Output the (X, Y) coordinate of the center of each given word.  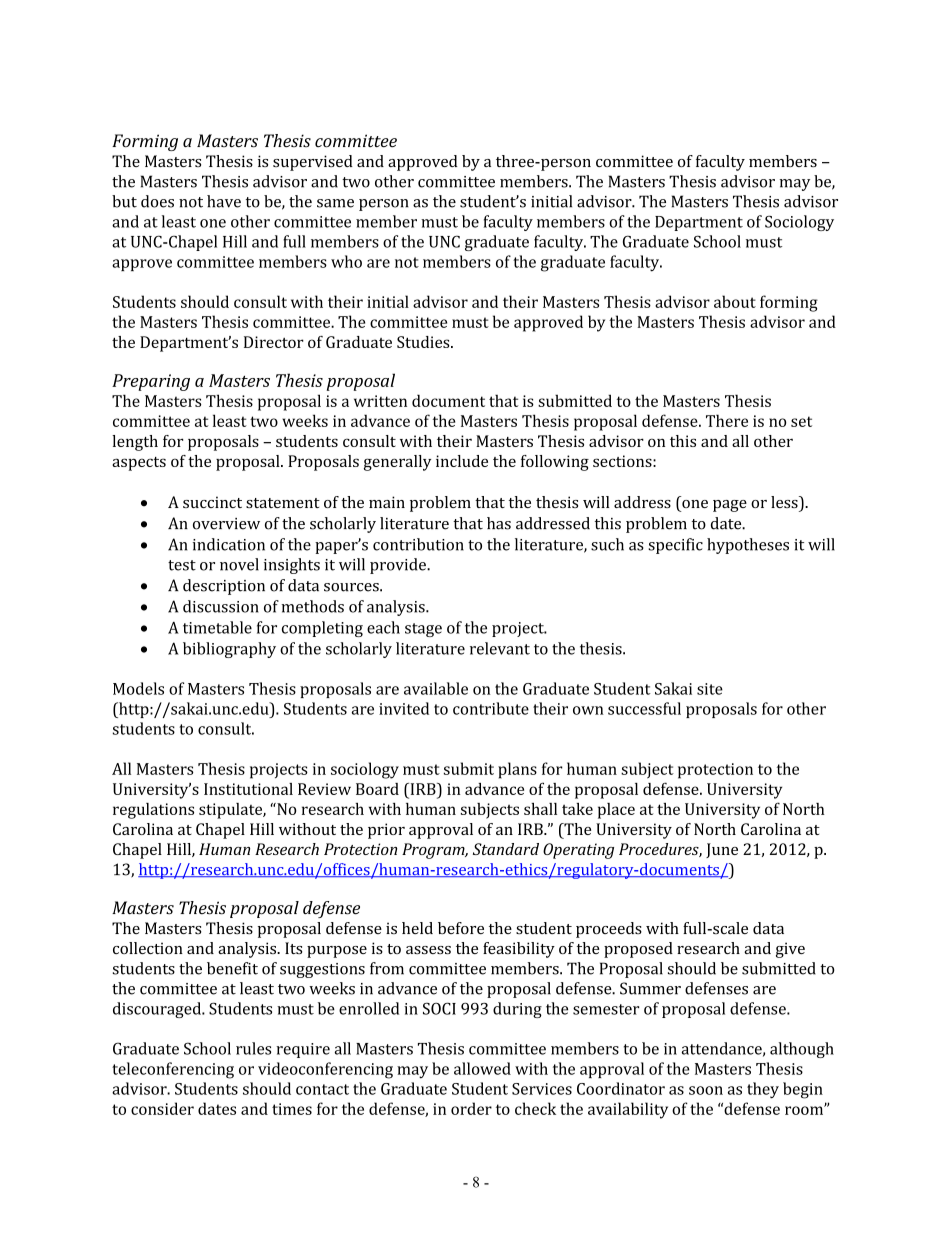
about (735, 301)
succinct (212, 502)
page (730, 506)
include (462, 461)
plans (517, 770)
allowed (482, 1068)
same (335, 203)
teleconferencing (173, 1070)
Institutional (248, 789)
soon (706, 1090)
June (722, 850)
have (224, 201)
